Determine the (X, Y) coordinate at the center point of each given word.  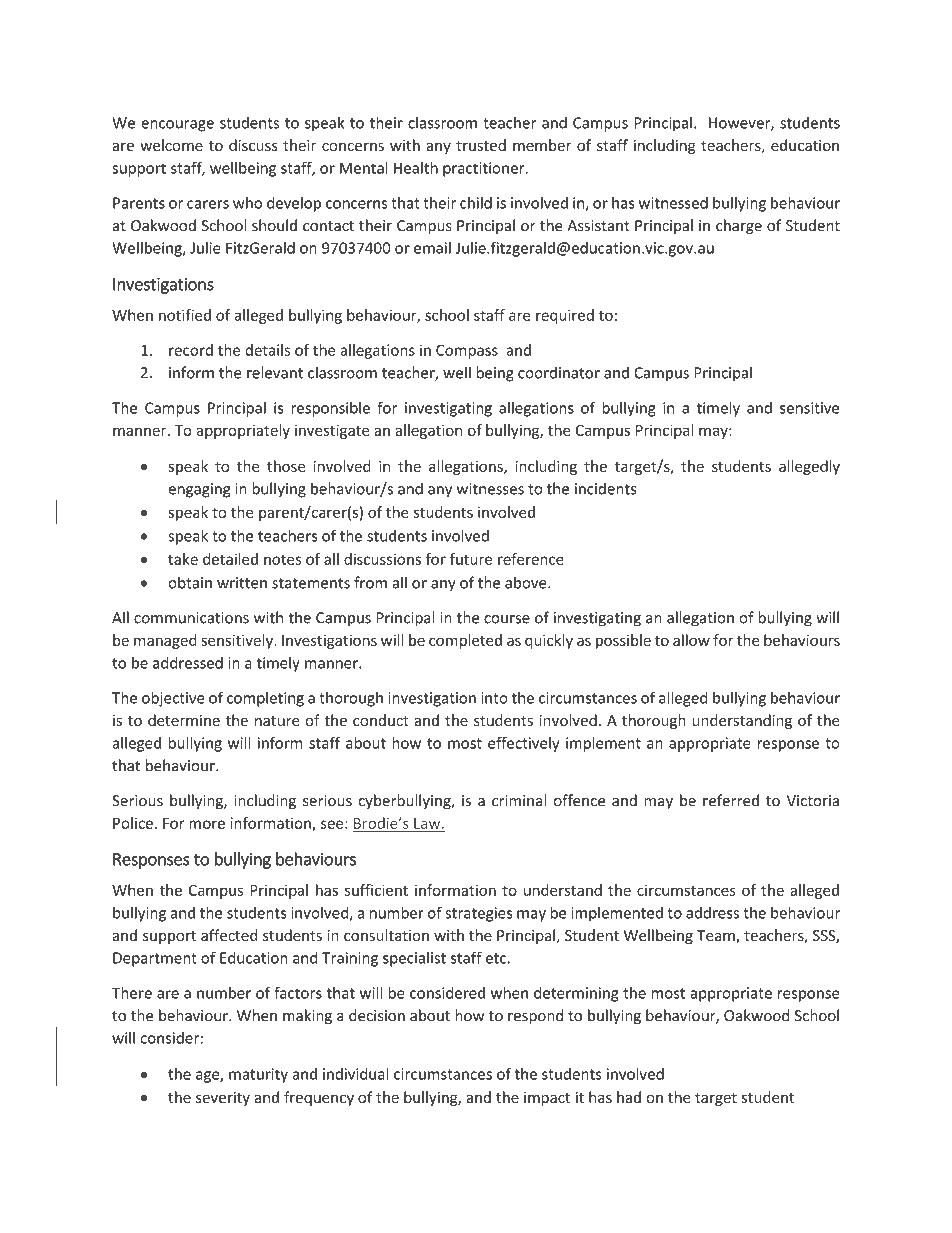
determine (184, 720)
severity (223, 1099)
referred (731, 800)
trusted (481, 145)
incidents (605, 488)
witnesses (490, 489)
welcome (171, 145)
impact (547, 1099)
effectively (523, 744)
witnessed (673, 203)
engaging (199, 490)
